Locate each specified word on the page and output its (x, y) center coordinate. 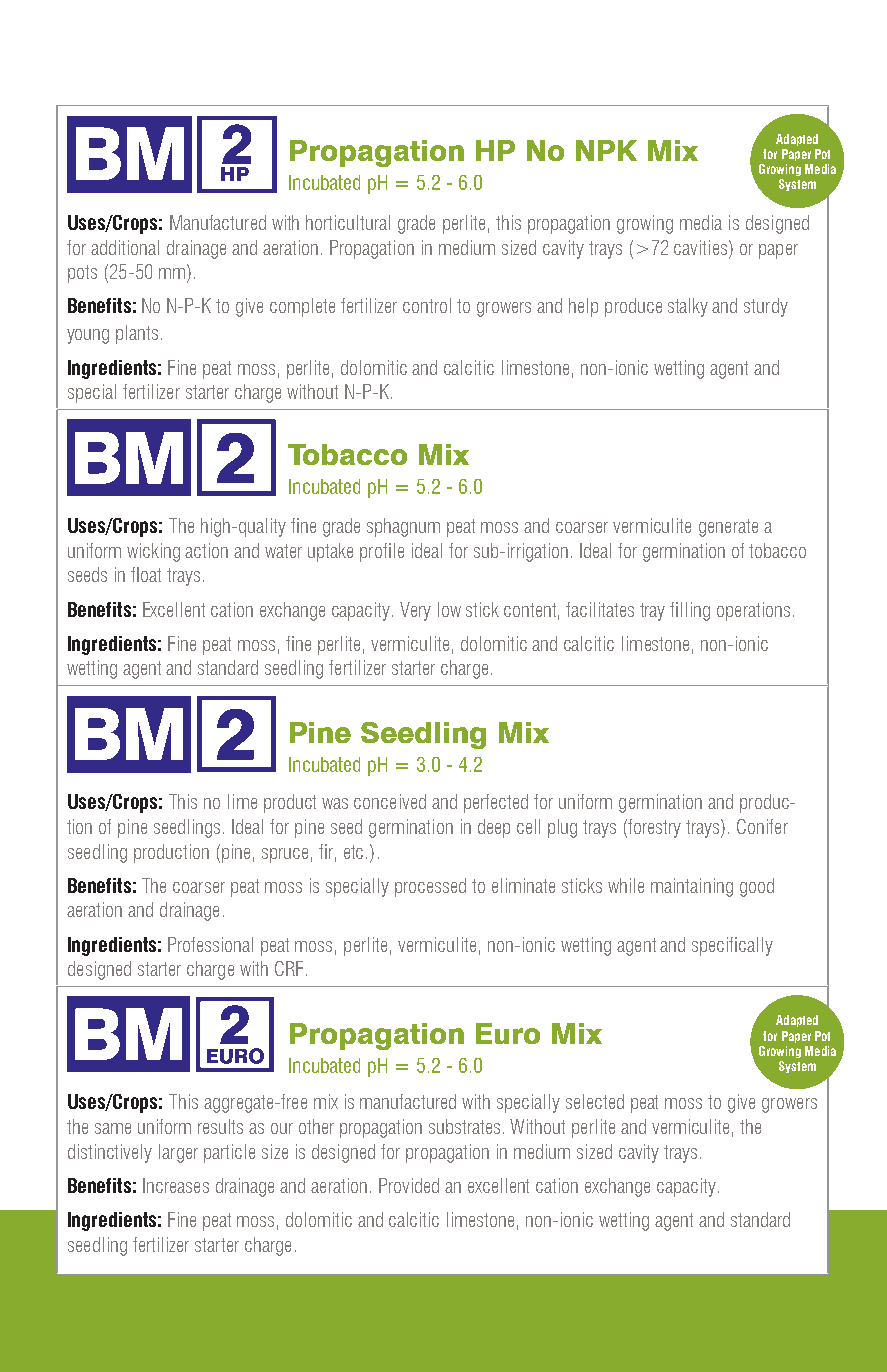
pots (82, 274)
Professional (210, 944)
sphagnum (403, 527)
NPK (606, 150)
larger (178, 1153)
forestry (654, 828)
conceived (390, 801)
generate (728, 528)
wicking (153, 552)
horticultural (348, 222)
